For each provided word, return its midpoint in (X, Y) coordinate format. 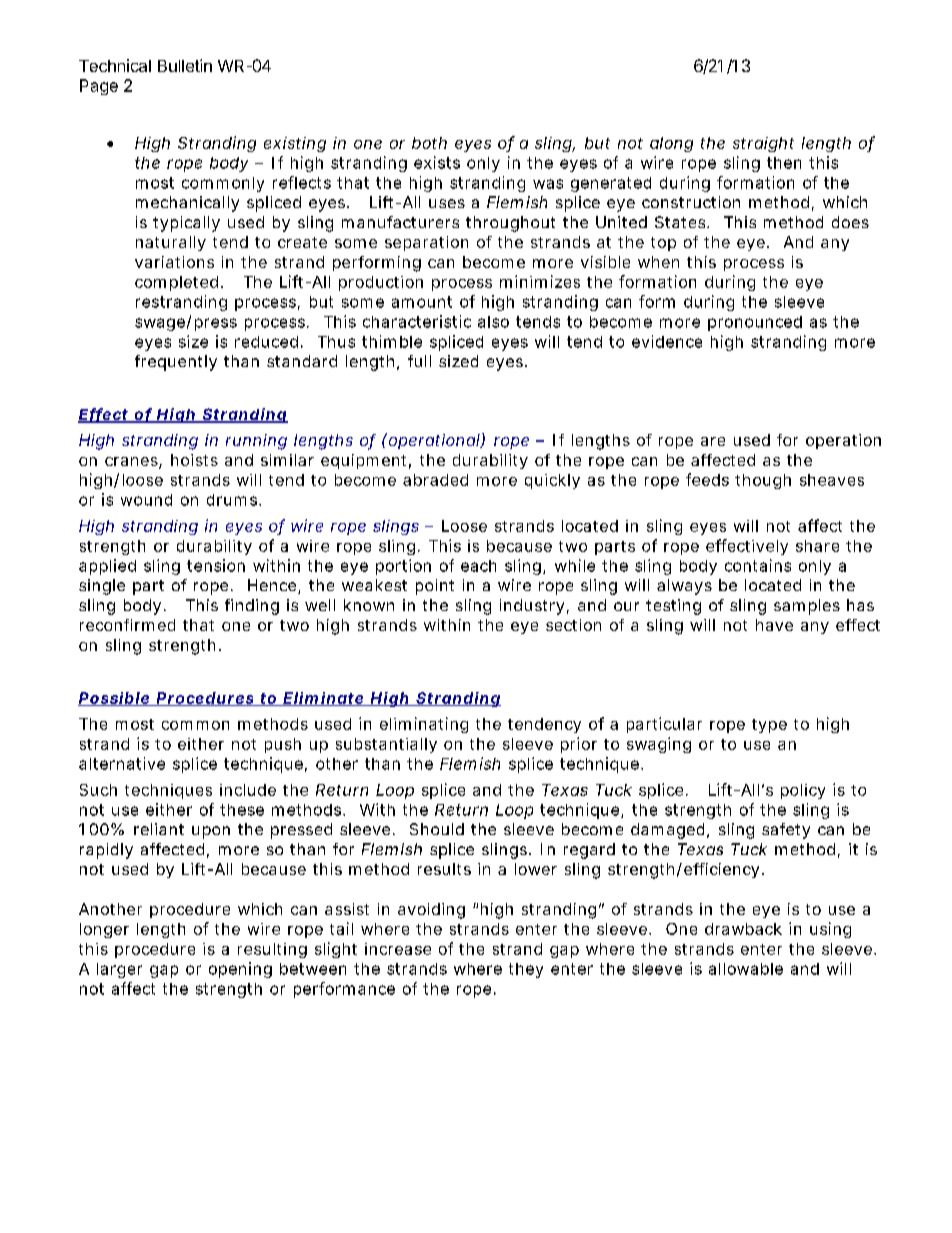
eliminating (424, 725)
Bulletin (185, 65)
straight (763, 144)
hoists (194, 460)
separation (426, 243)
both (429, 143)
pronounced (755, 323)
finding (252, 607)
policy (803, 791)
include (248, 790)
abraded (435, 480)
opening (240, 970)
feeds (707, 479)
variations (174, 262)
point (435, 587)
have (774, 625)
